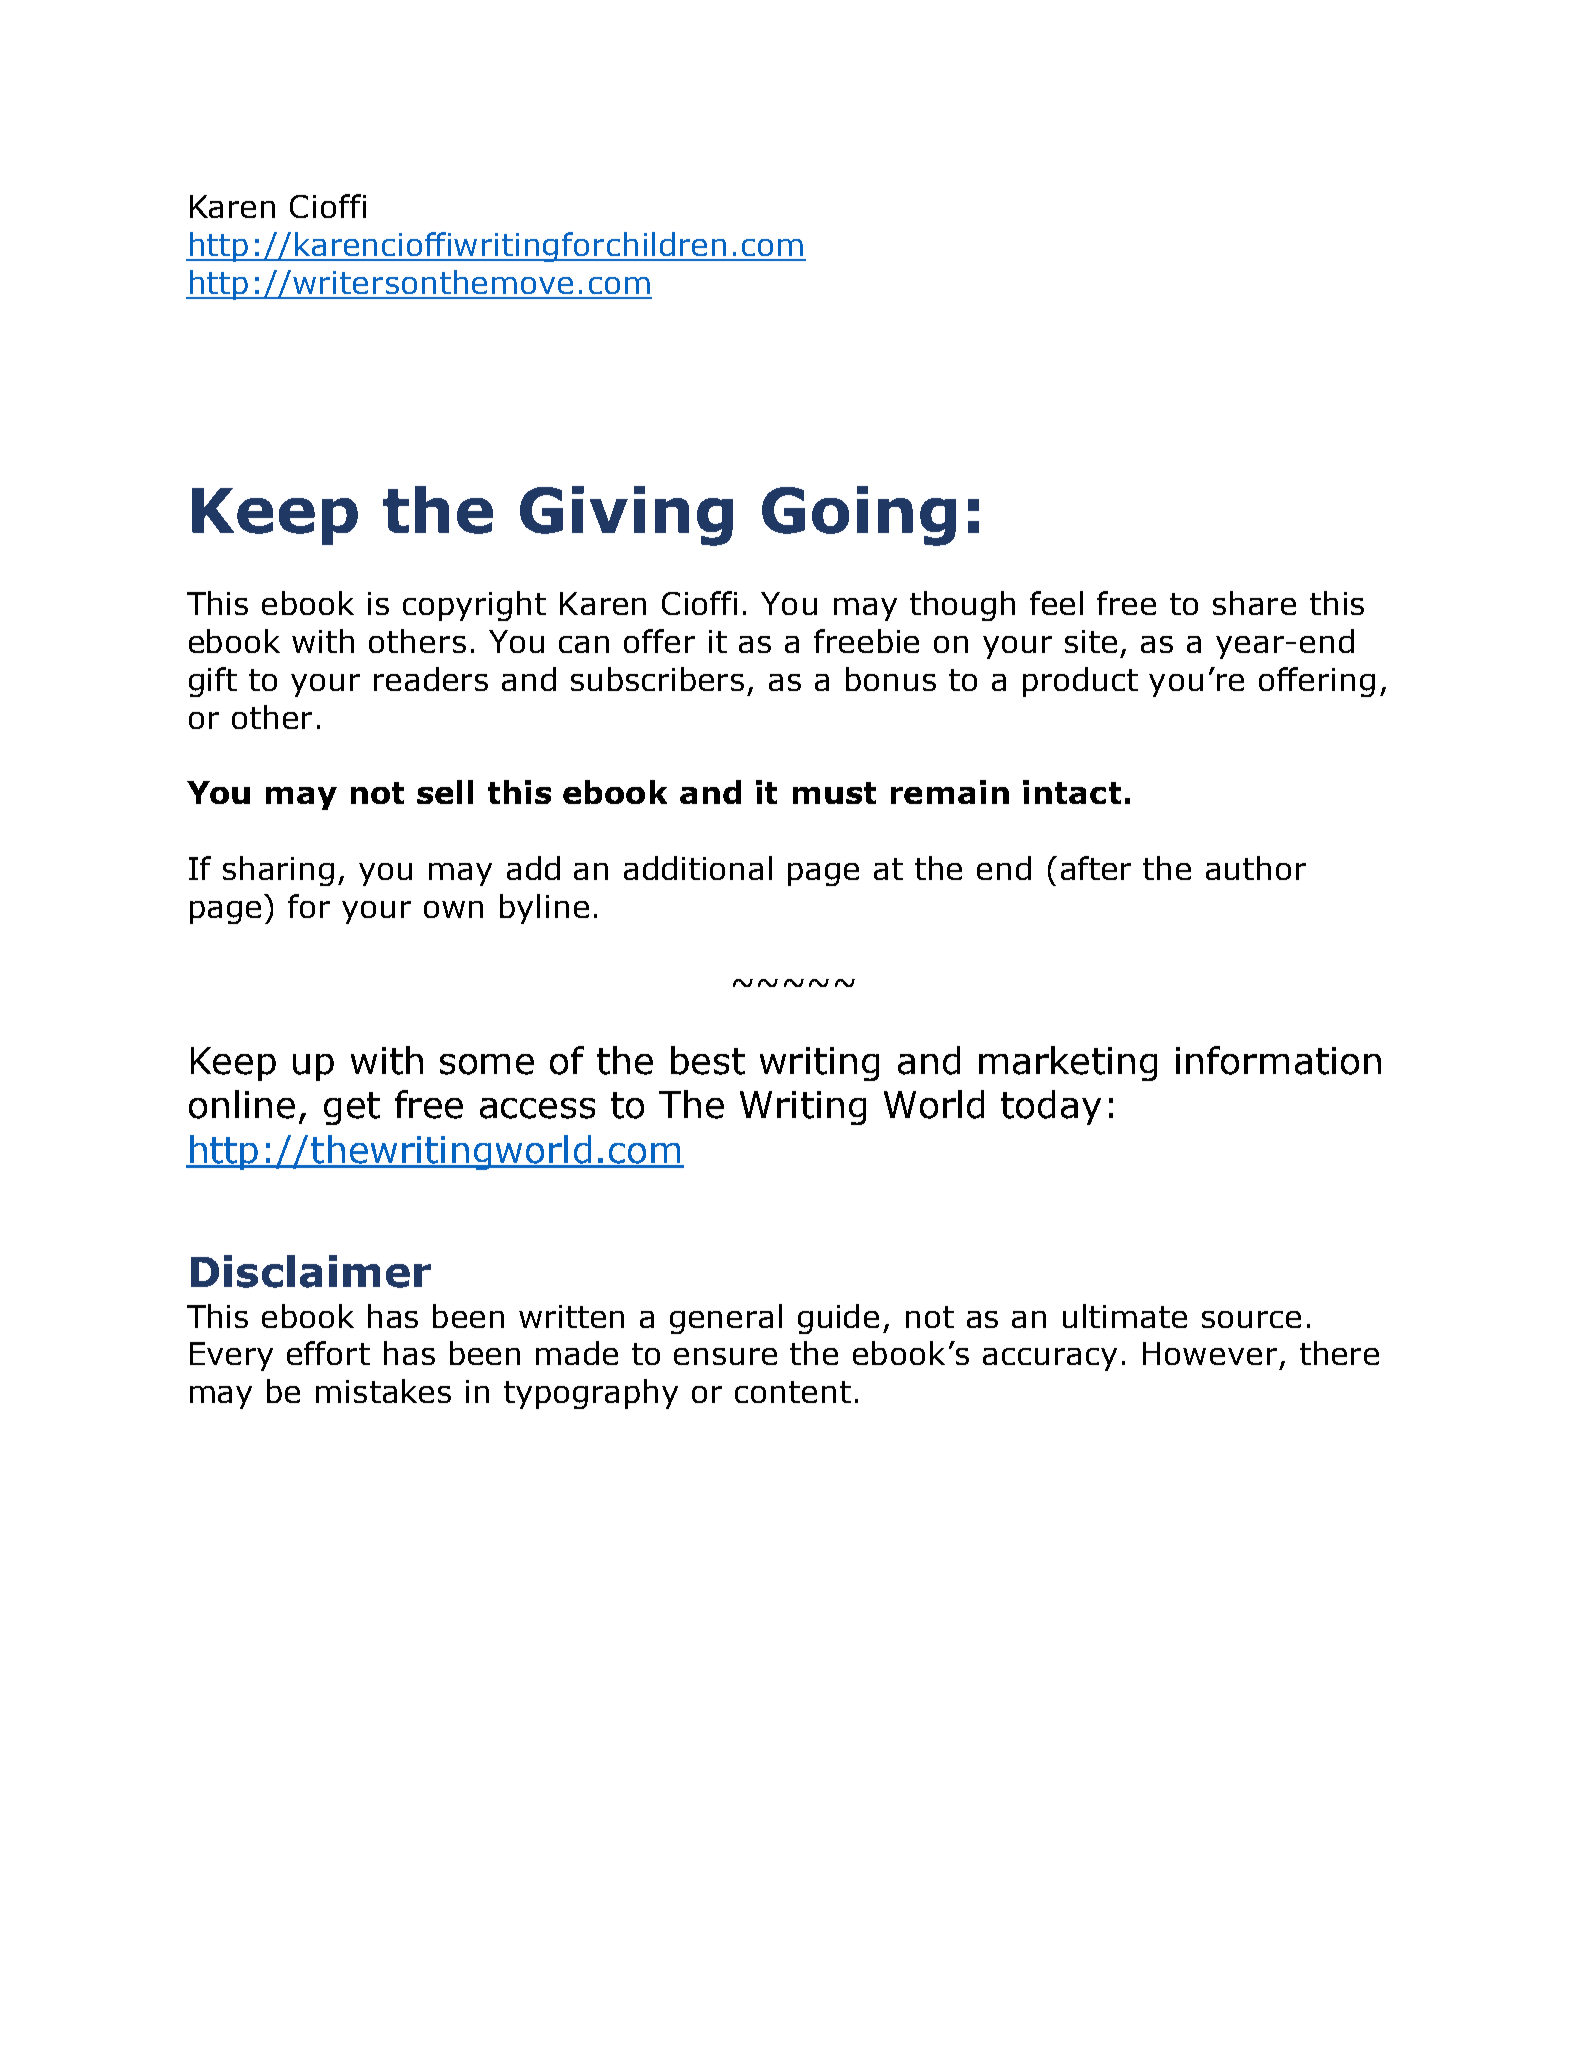  What do you see at coordinates (474, 606) in the image?
I see `copyright` at bounding box center [474, 606].
